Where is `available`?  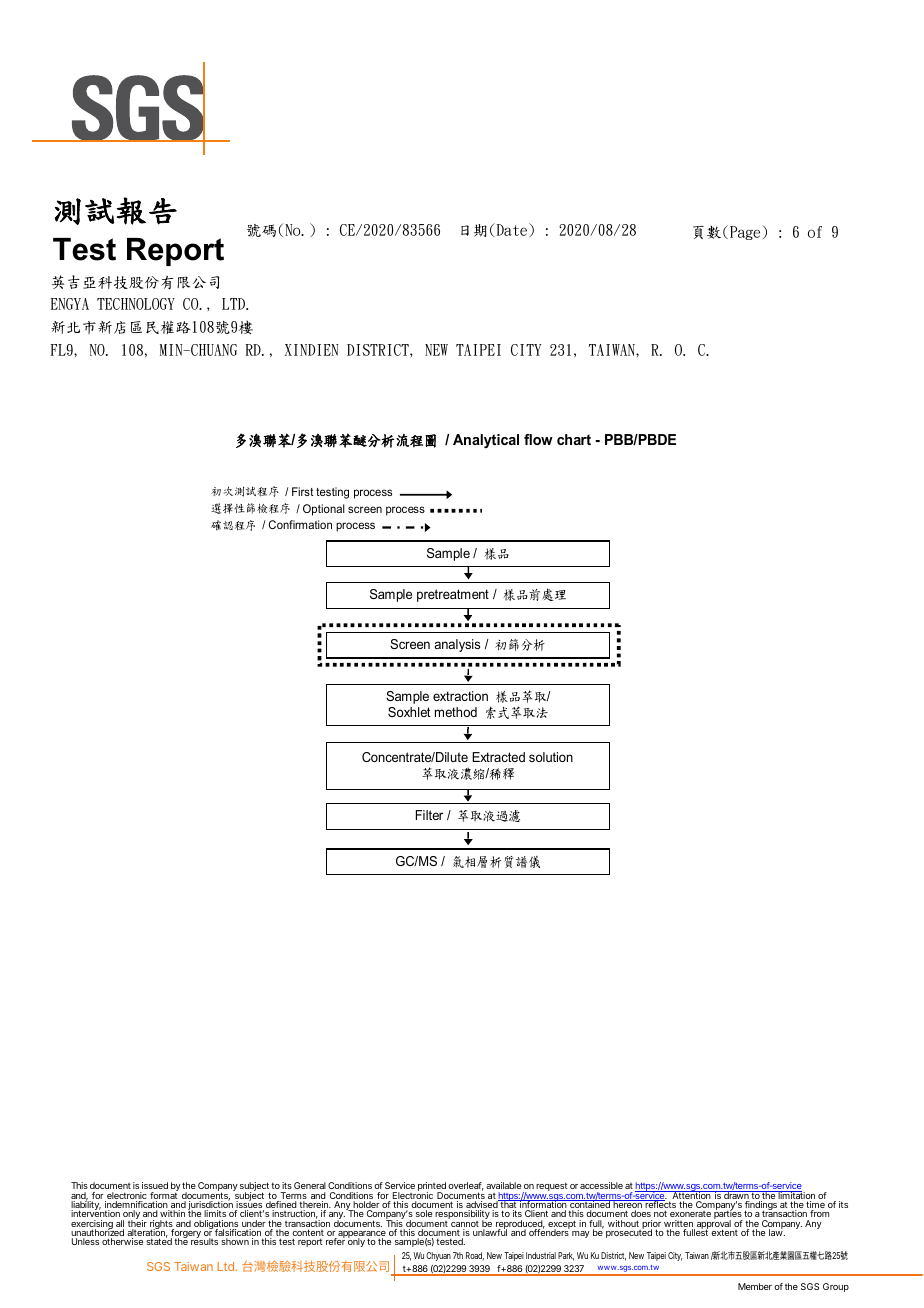 available is located at coordinates (503, 1185).
